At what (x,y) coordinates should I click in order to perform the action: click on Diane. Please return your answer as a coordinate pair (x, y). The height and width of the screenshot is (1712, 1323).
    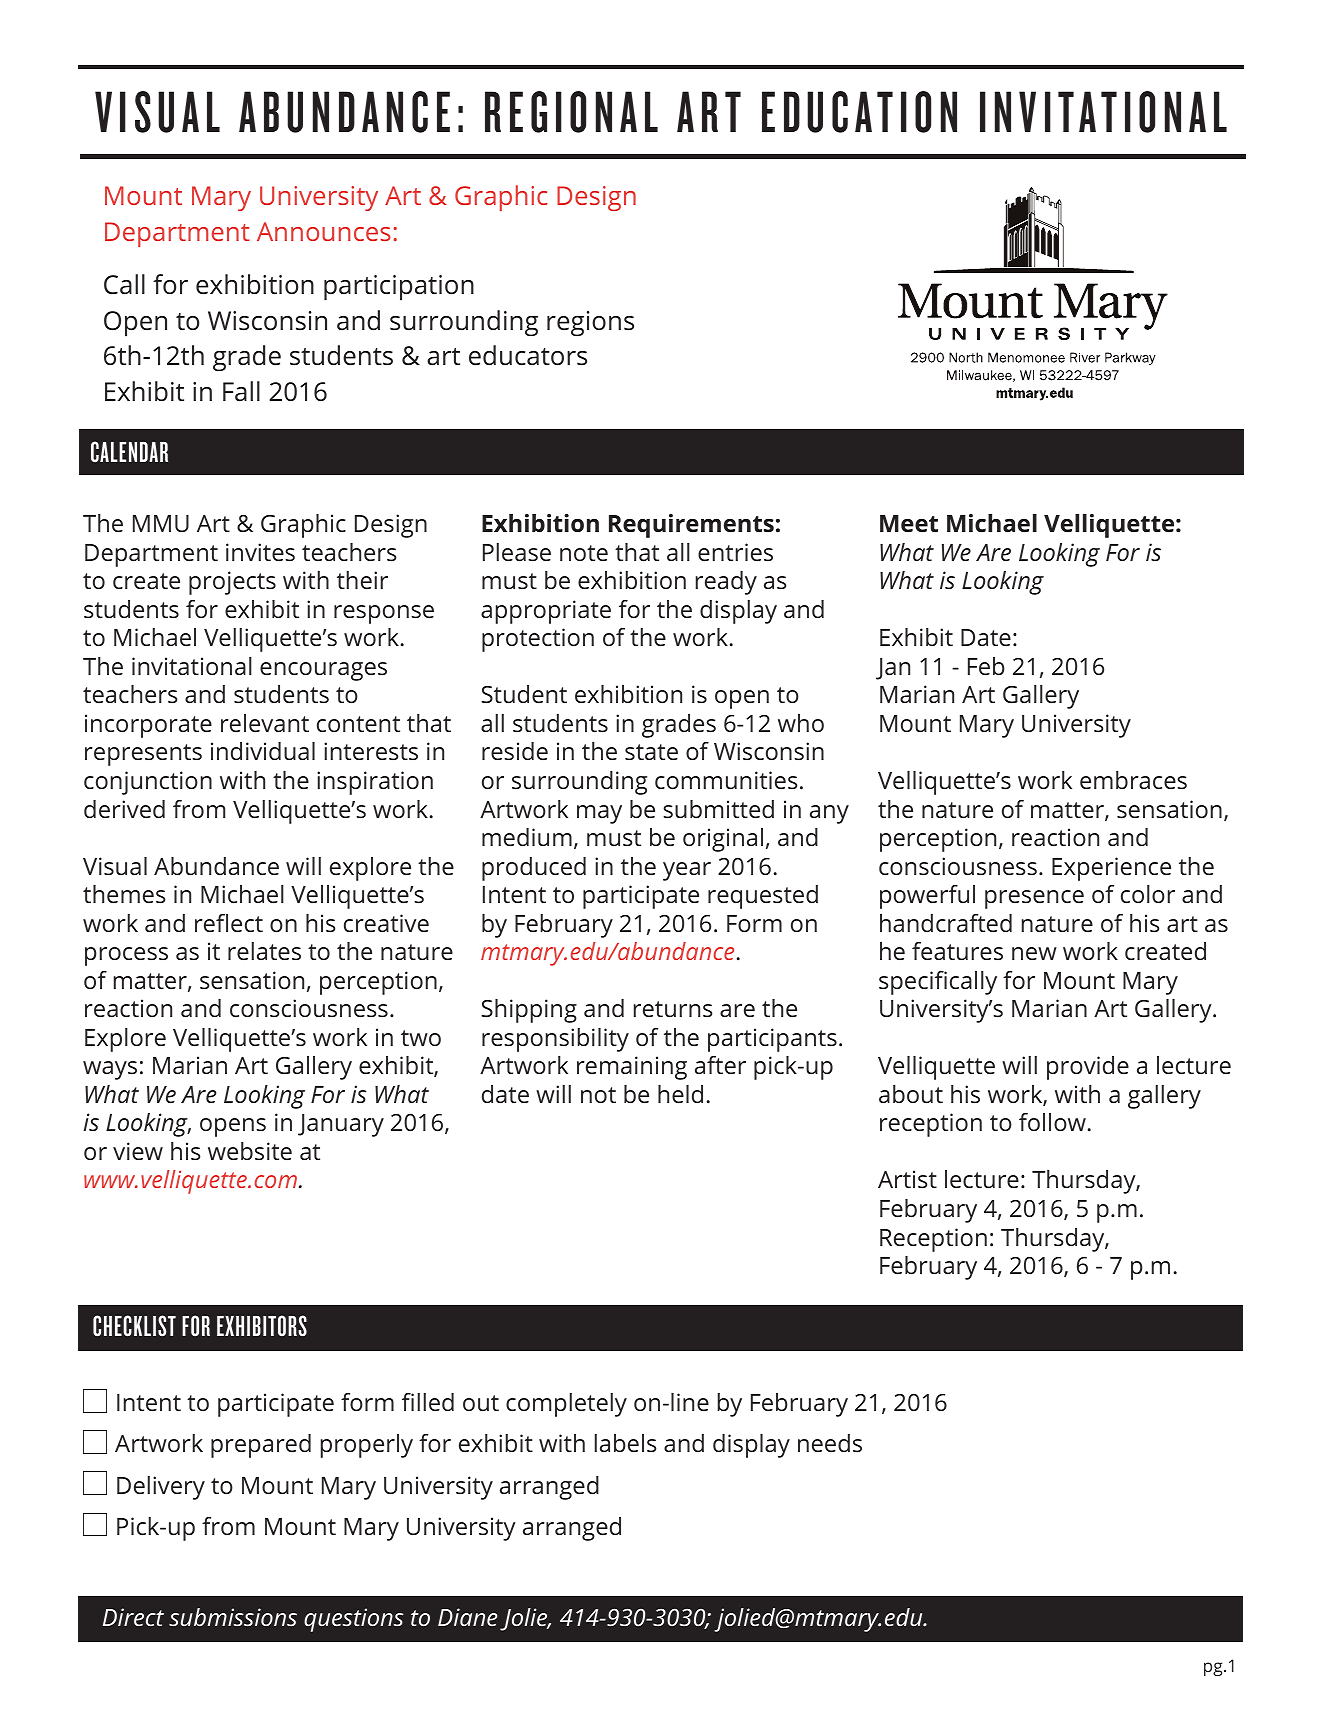
    Looking at the image, I should click on (467, 1617).
